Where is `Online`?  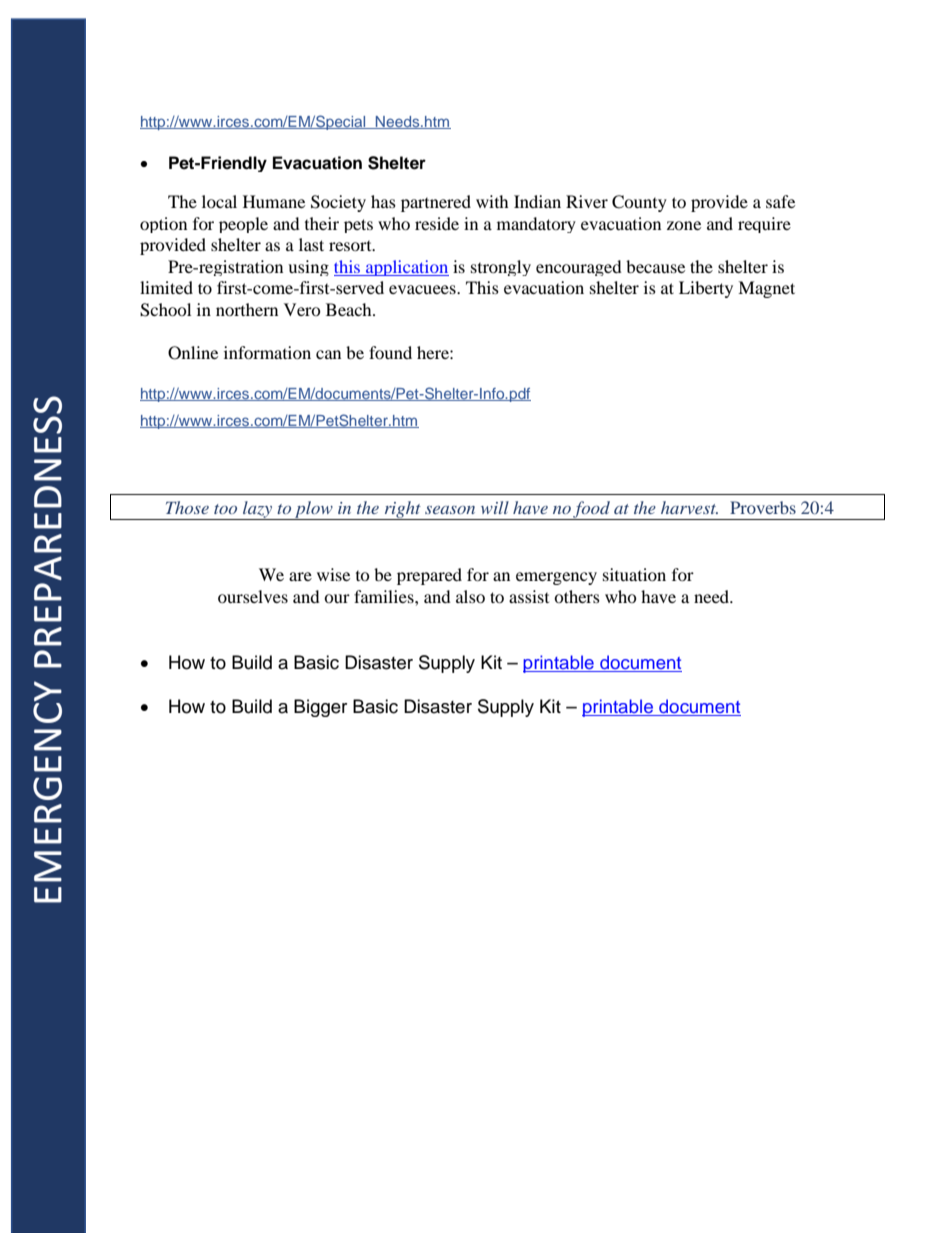
Online is located at coordinates (193, 353).
